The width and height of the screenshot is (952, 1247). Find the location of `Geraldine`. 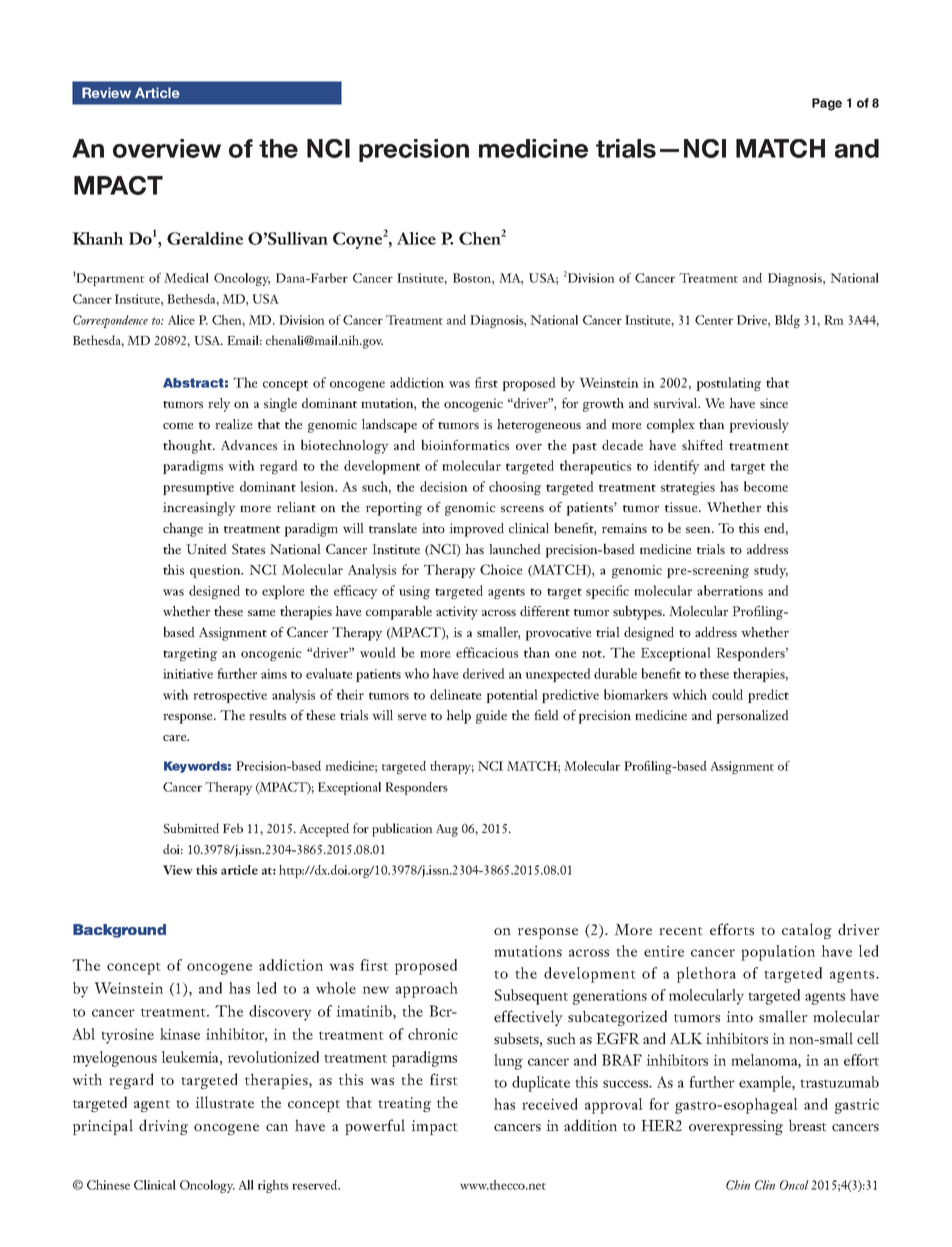

Geraldine is located at coordinates (205, 238).
